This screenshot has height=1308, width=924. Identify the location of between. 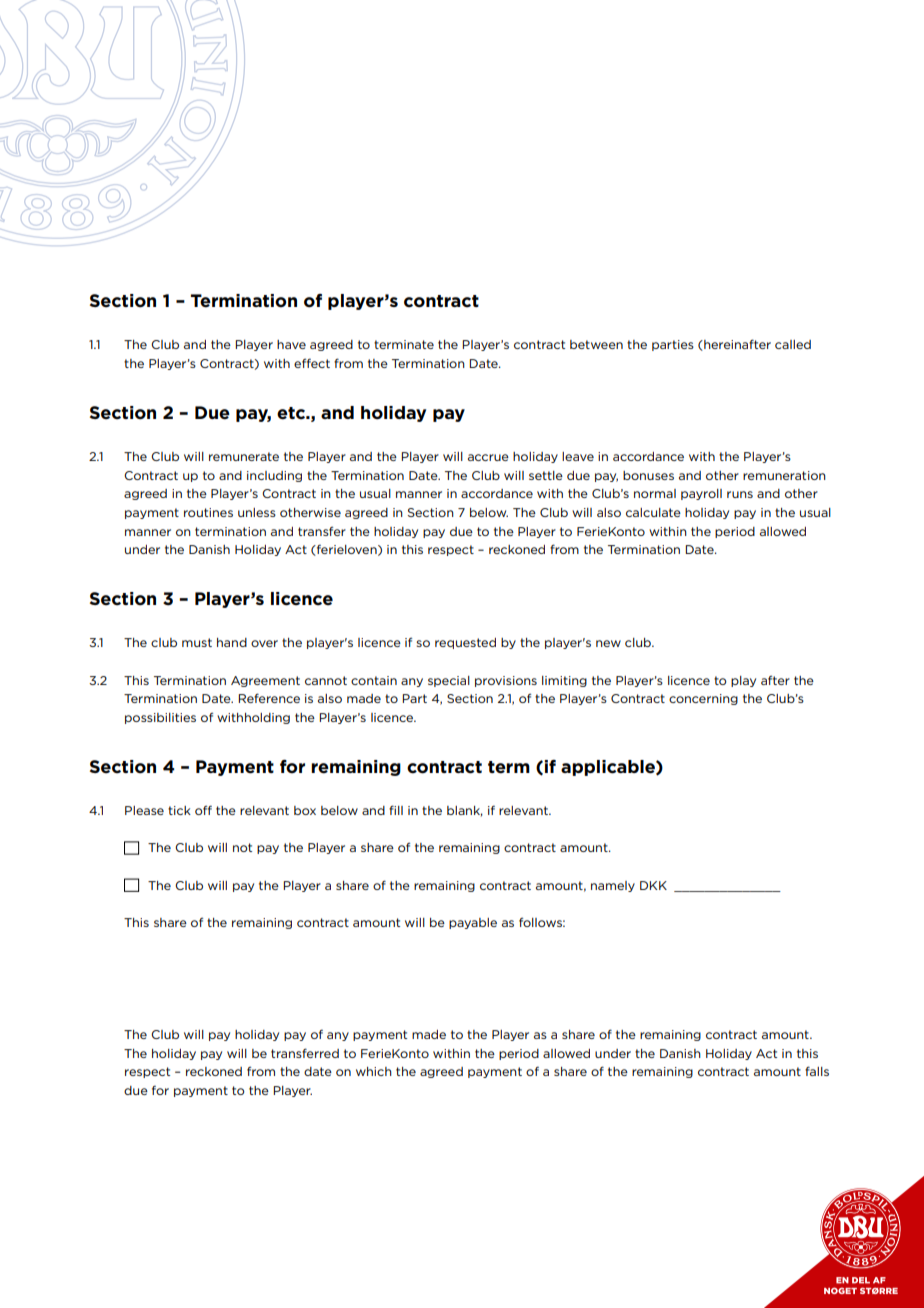
(596, 344).
